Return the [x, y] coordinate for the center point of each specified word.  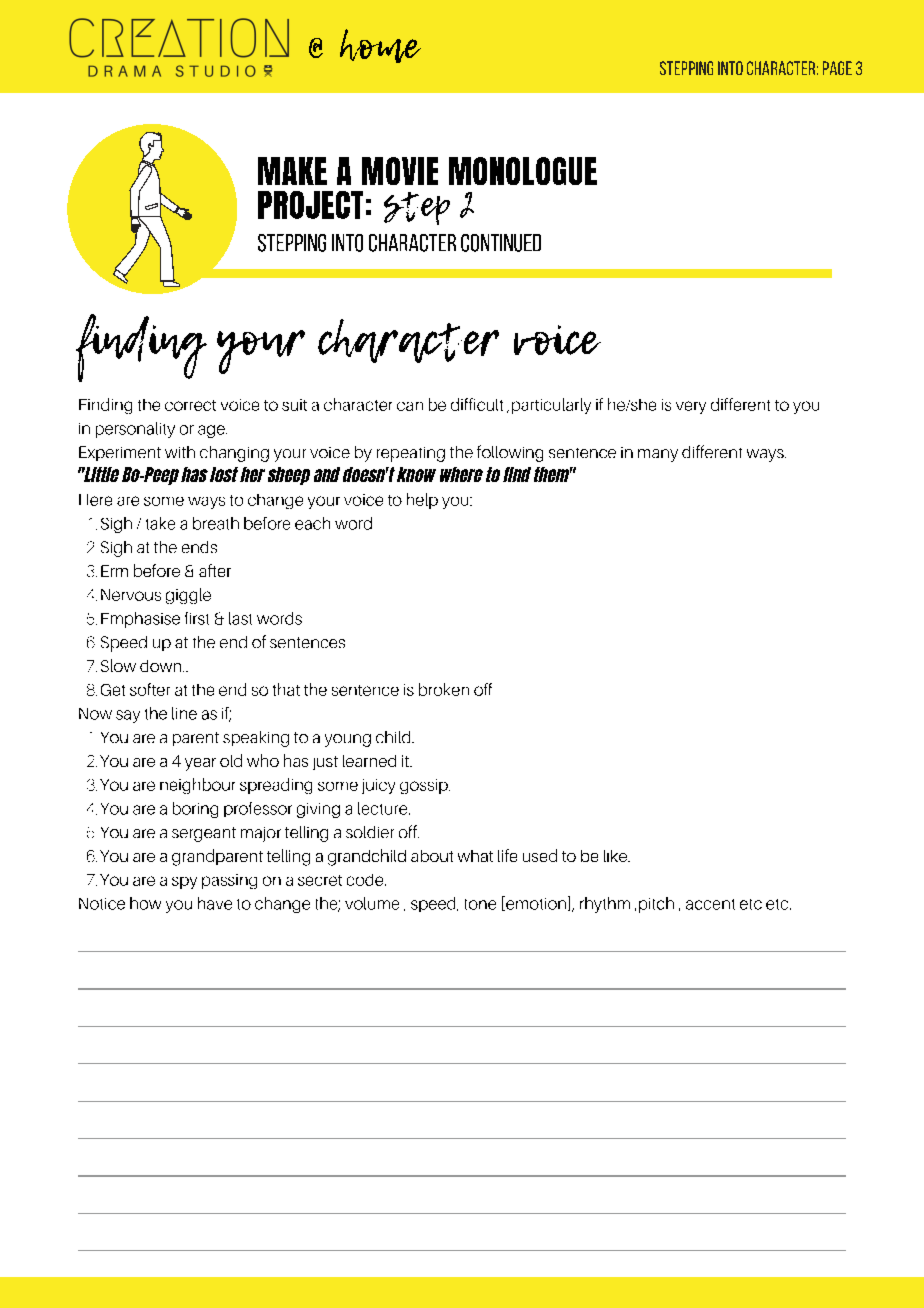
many [658, 455]
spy [184, 883]
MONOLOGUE [523, 171]
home [380, 46]
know [416, 474]
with [180, 452]
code [366, 880]
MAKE [292, 171]
